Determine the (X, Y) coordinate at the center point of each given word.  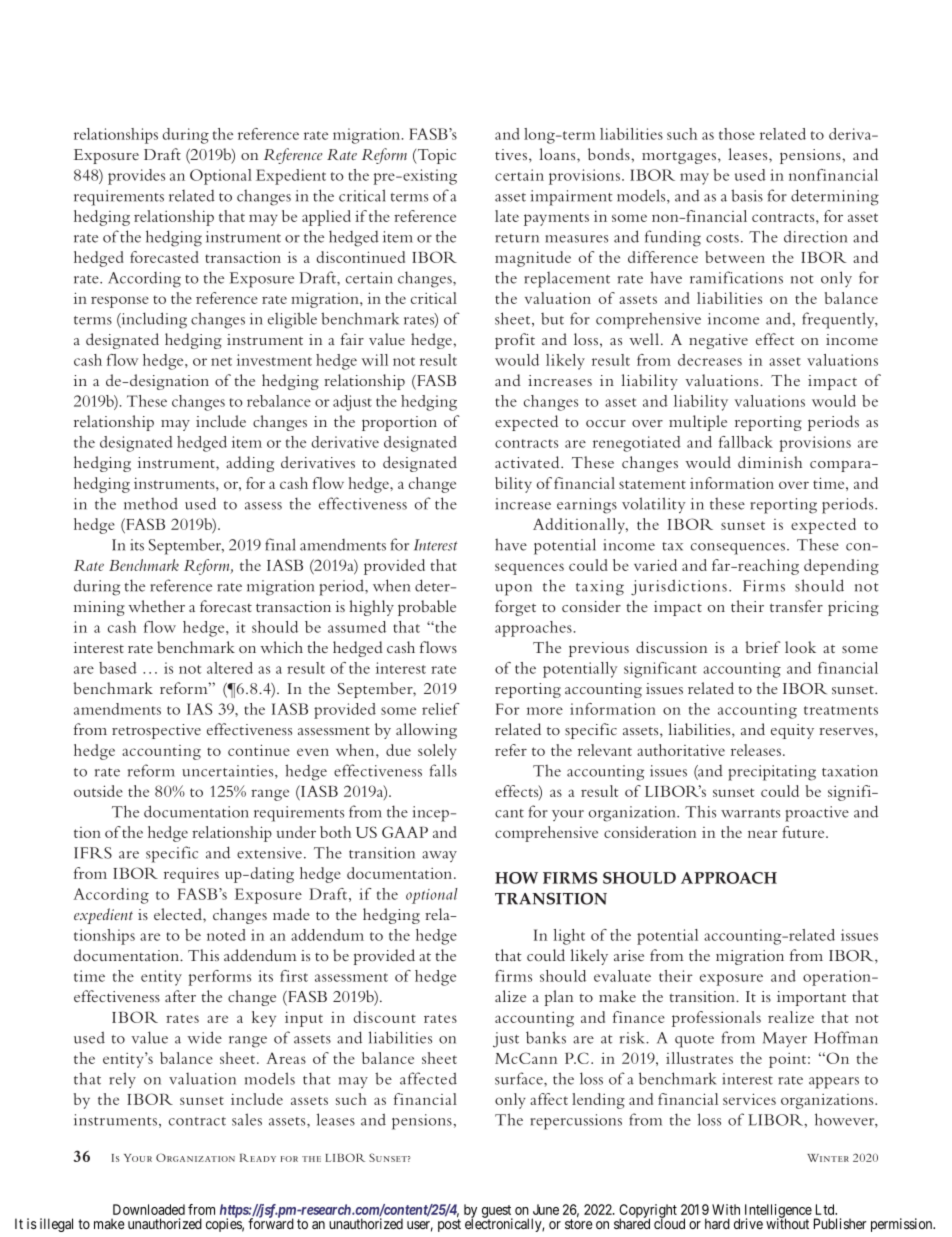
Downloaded (149, 1209)
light (569, 937)
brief (763, 647)
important (811, 998)
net (221, 361)
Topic (436, 156)
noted (226, 935)
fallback (746, 442)
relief (441, 709)
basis (747, 195)
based (118, 668)
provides (136, 177)
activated (528, 462)
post (449, 1225)
